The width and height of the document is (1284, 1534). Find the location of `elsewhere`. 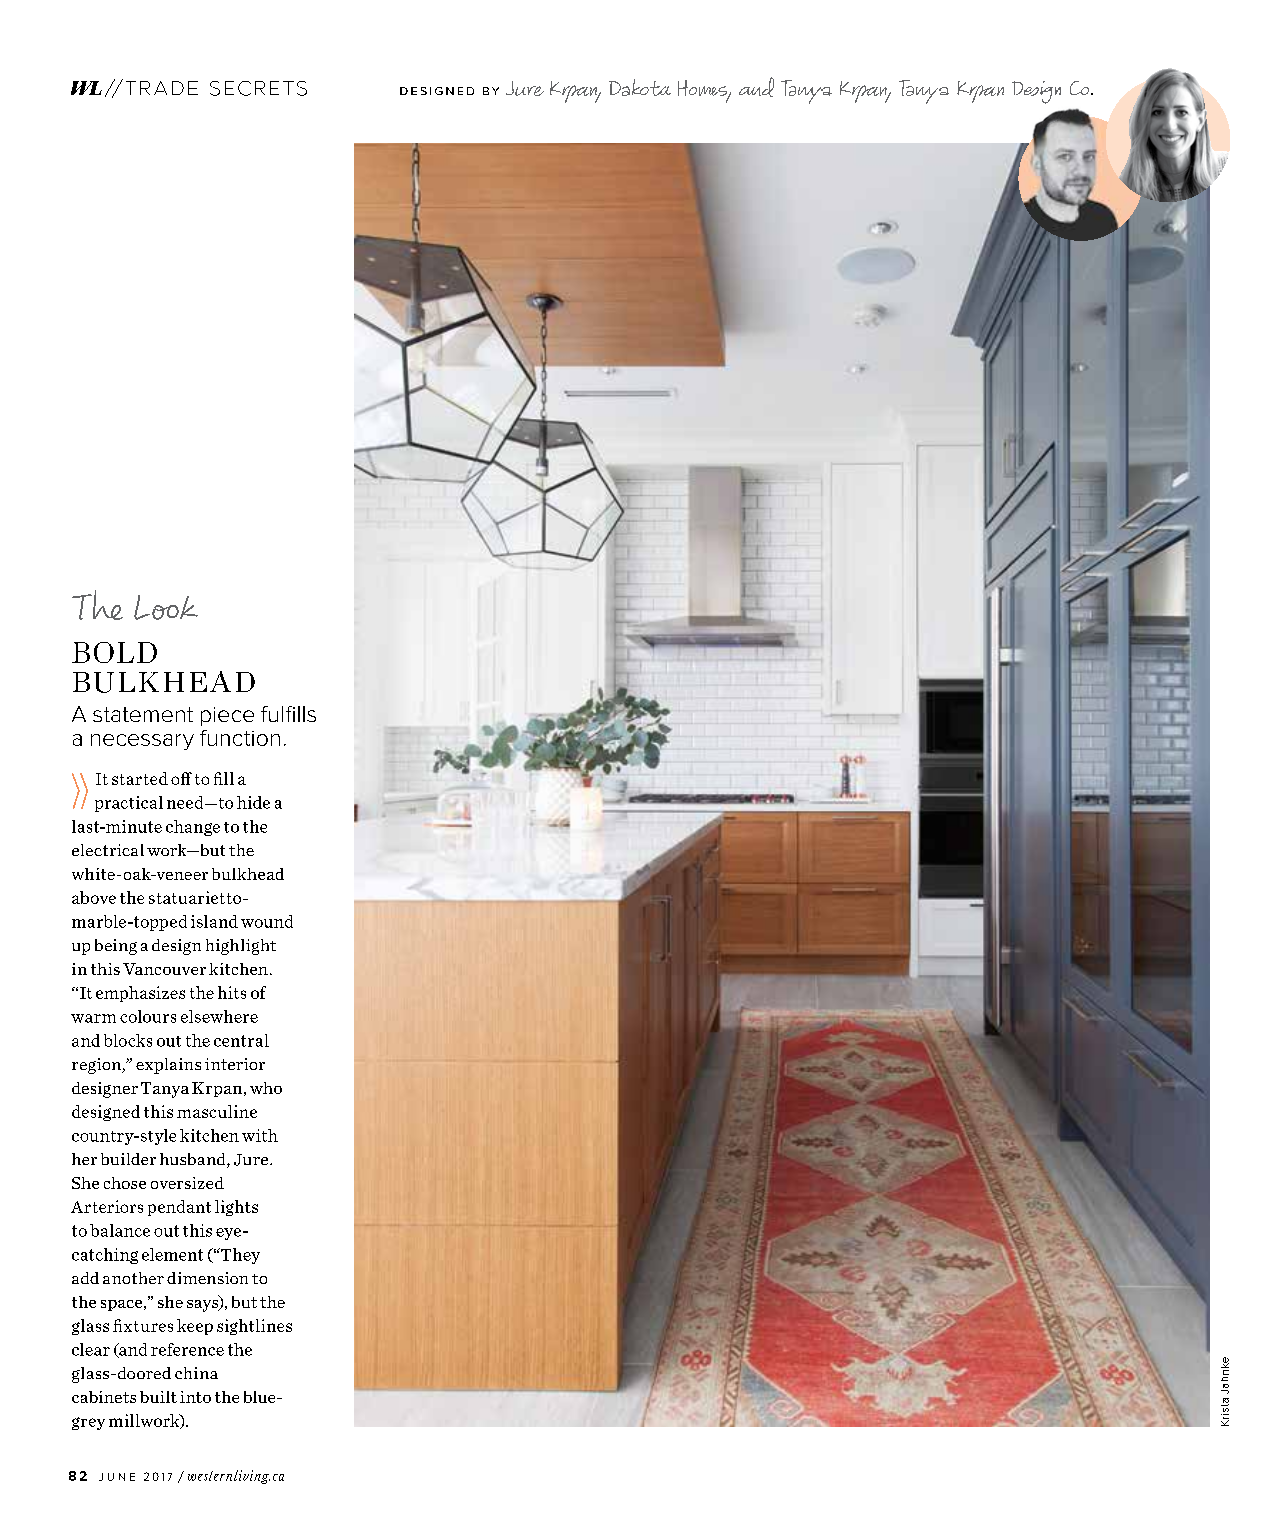

elsewhere is located at coordinates (219, 1016).
